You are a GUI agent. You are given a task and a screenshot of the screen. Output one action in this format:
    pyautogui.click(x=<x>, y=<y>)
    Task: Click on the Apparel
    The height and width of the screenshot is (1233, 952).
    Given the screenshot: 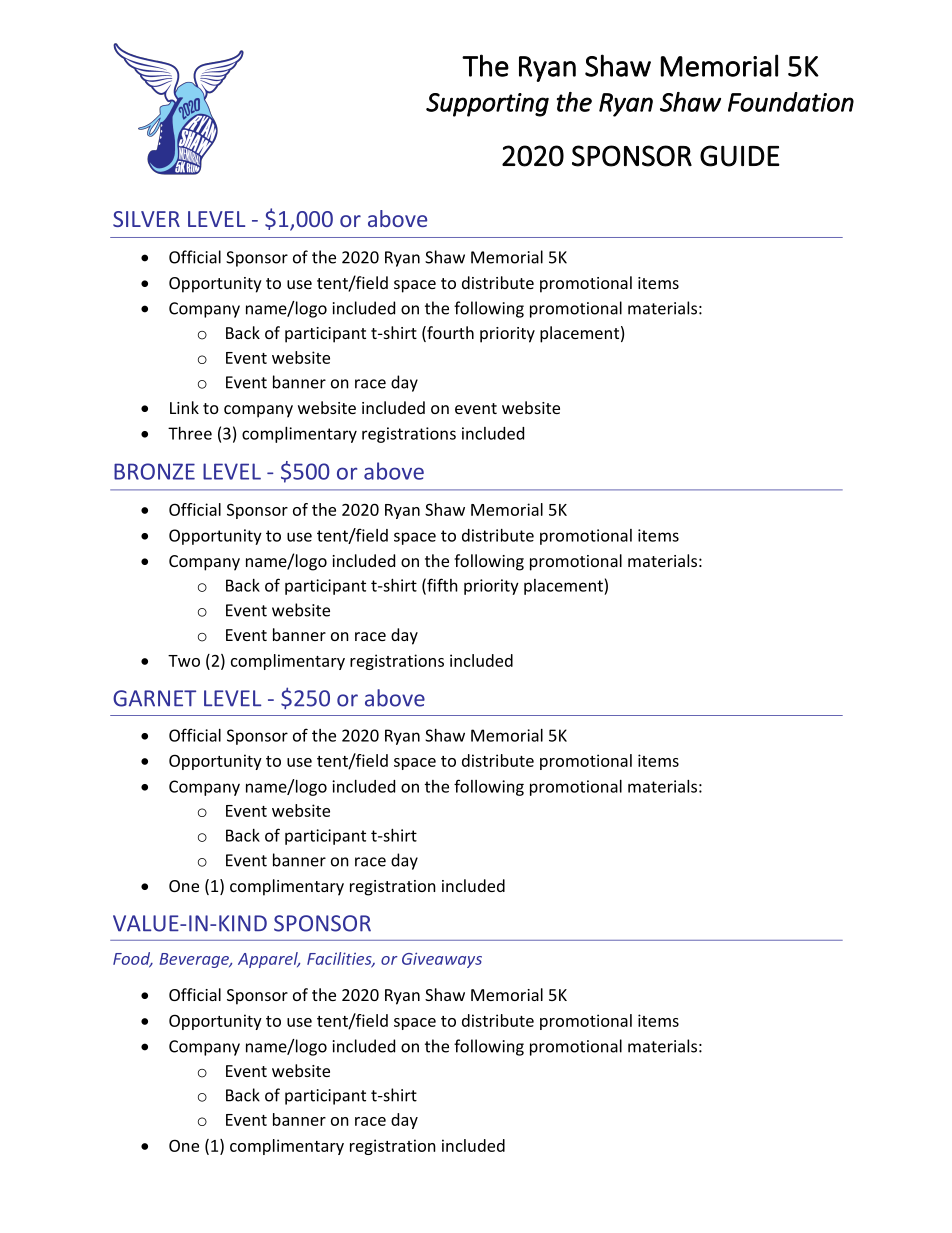 What is the action you would take?
    pyautogui.click(x=269, y=960)
